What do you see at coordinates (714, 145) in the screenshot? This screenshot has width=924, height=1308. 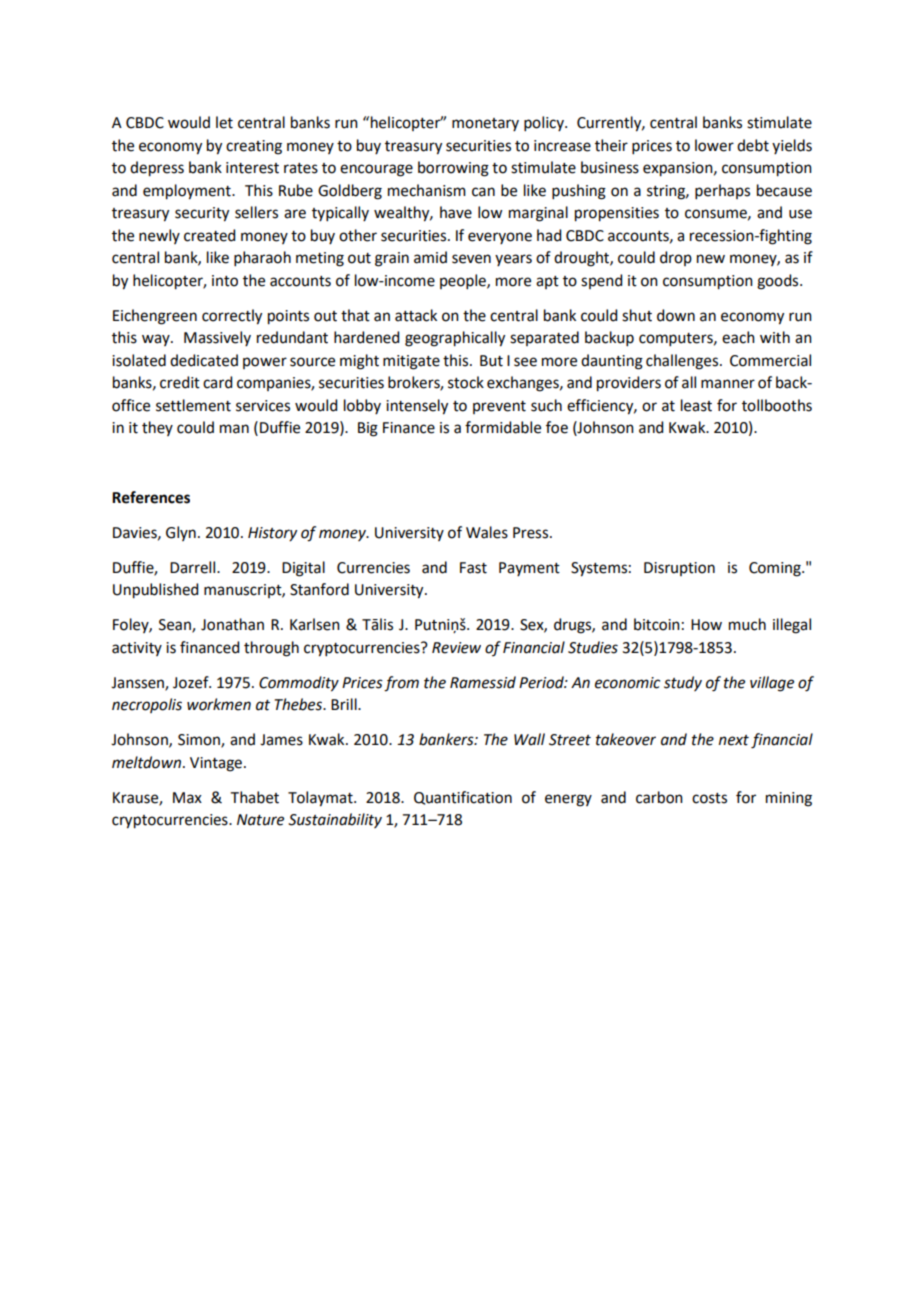 I see `lower` at bounding box center [714, 145].
